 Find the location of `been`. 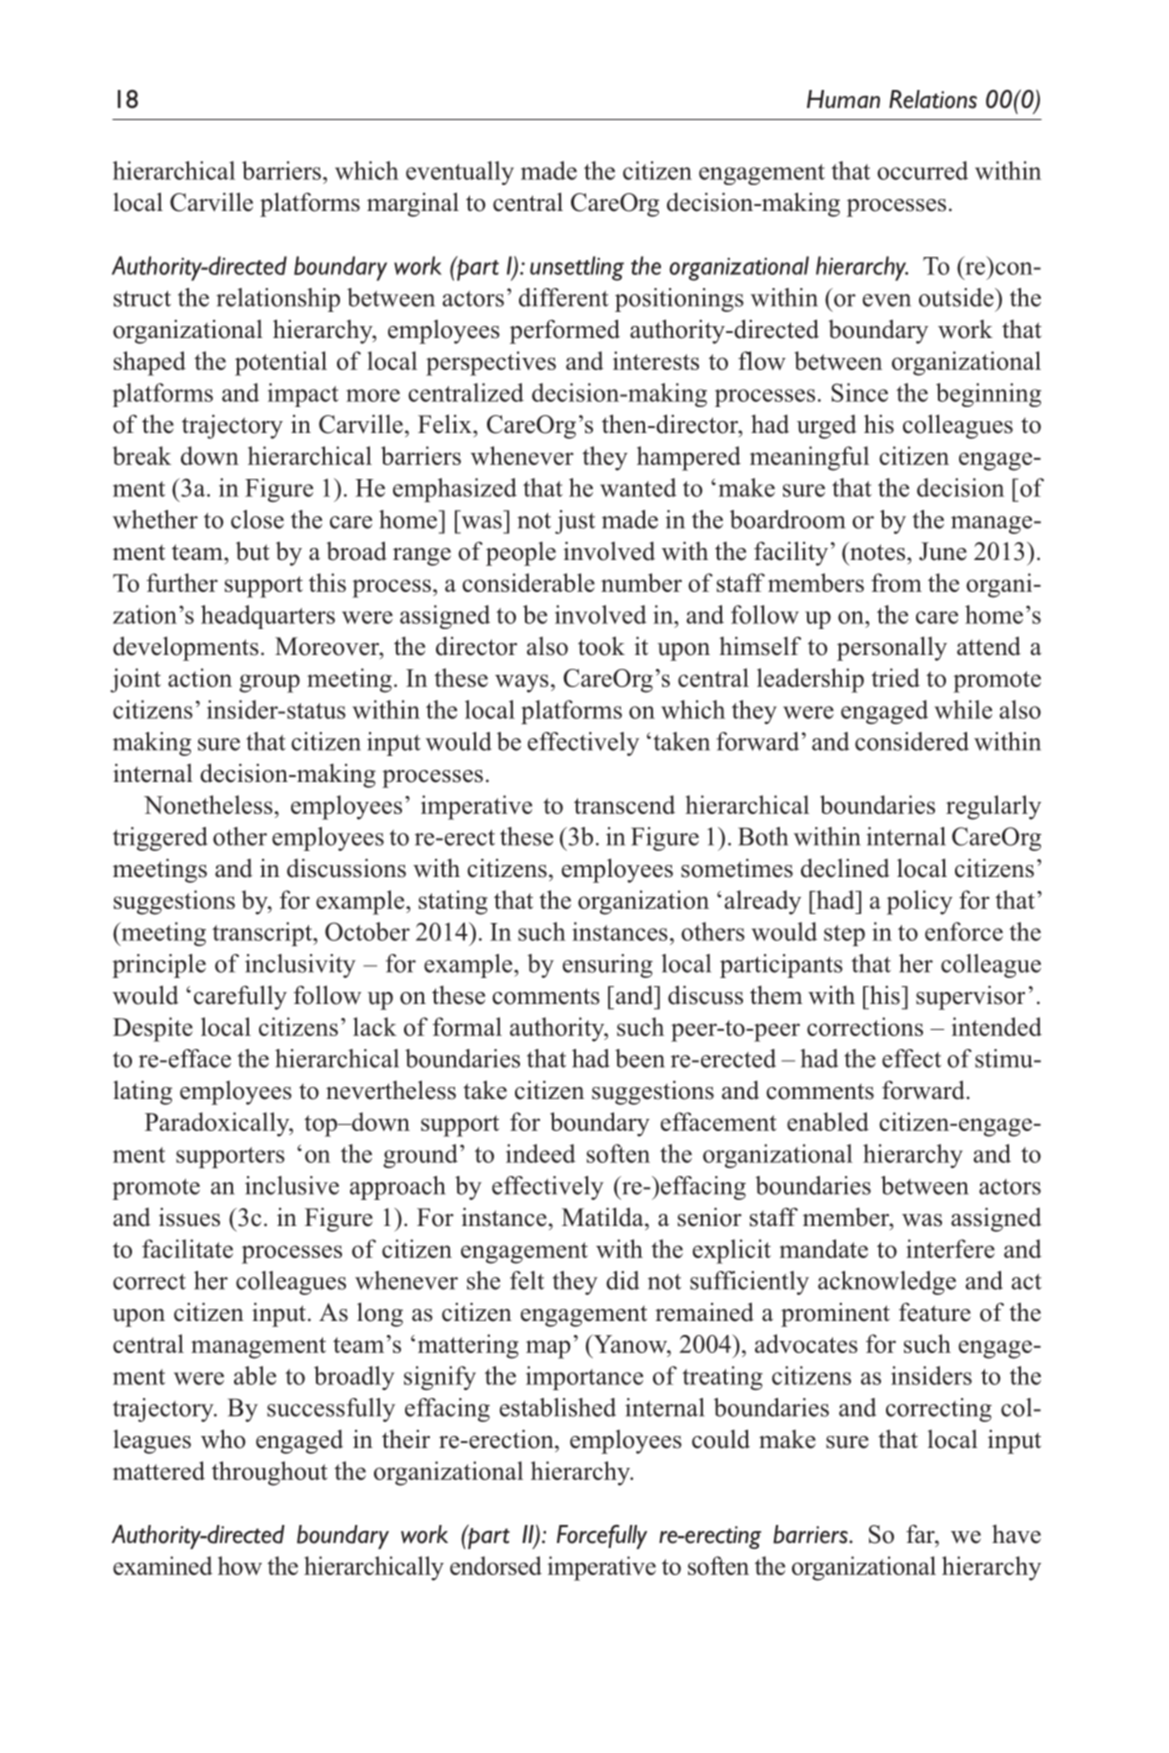

been is located at coordinates (640, 1058).
